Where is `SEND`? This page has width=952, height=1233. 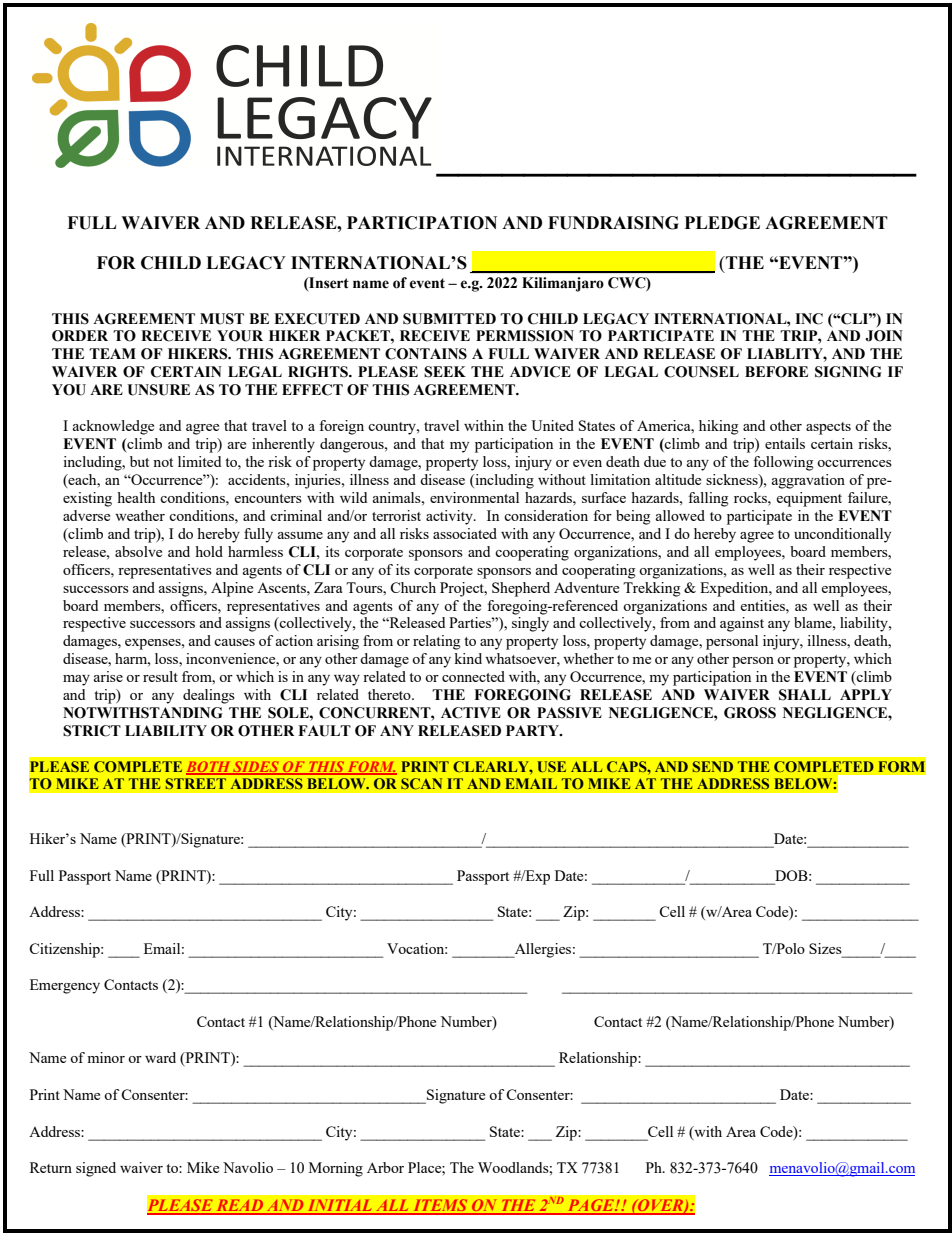
SEND is located at coordinates (713, 766).
